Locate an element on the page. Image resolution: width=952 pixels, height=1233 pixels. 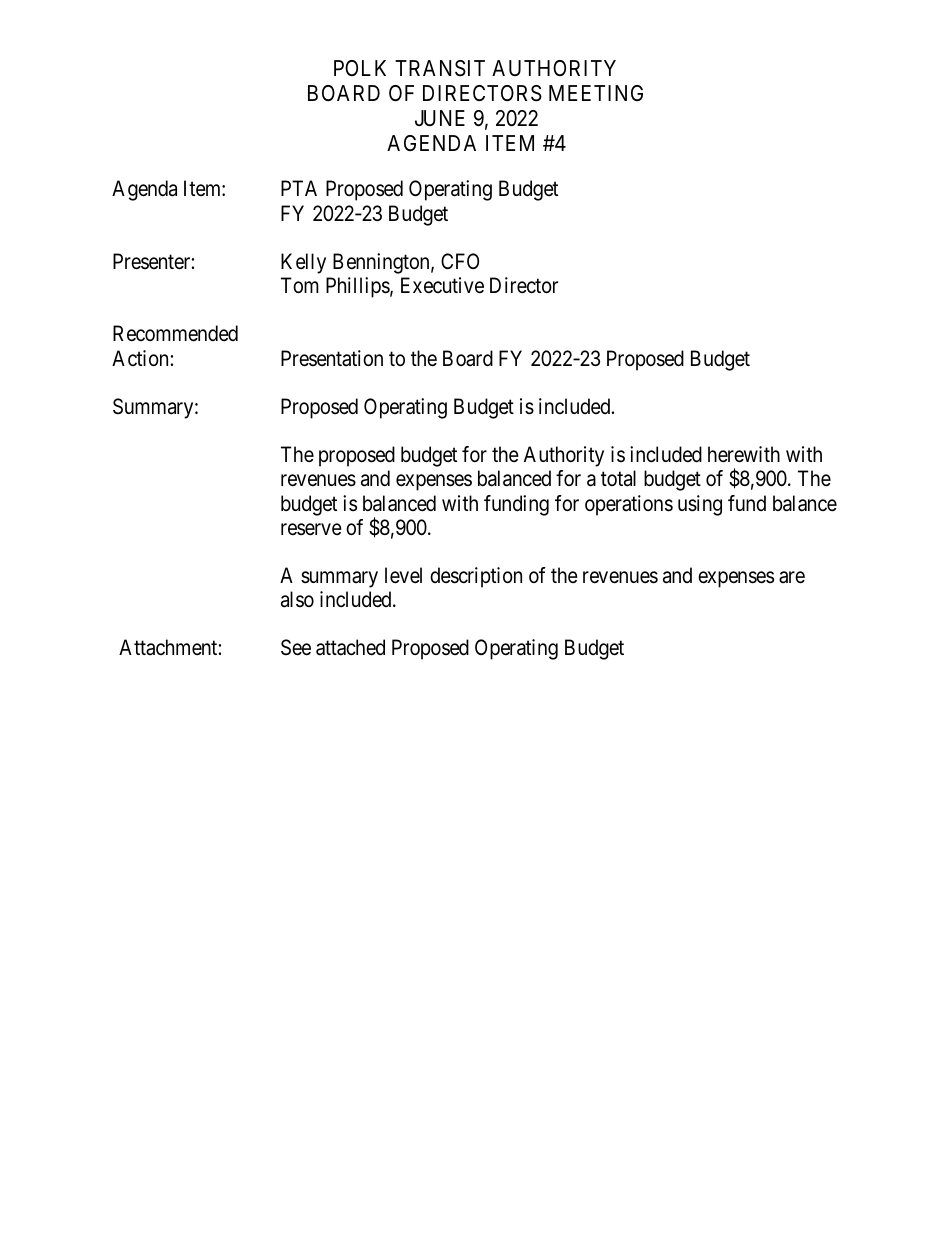
total is located at coordinates (618, 478).
